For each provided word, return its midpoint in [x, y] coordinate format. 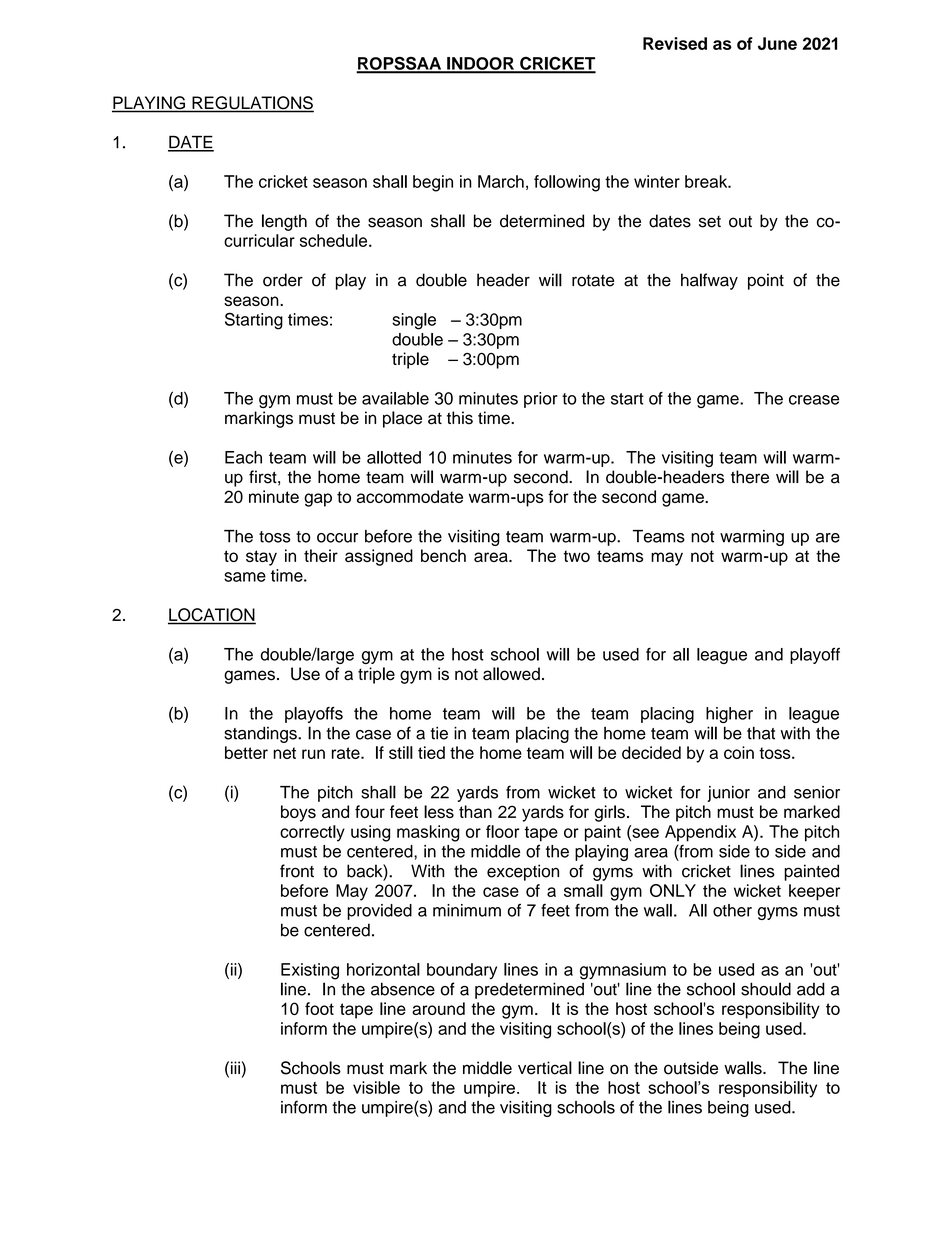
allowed [511, 674]
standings [261, 734]
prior [541, 400]
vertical [545, 1068]
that [761, 733]
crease [814, 400]
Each [243, 457]
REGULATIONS [252, 104]
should [766, 989]
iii [234, 1067]
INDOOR [480, 64]
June [777, 43]
